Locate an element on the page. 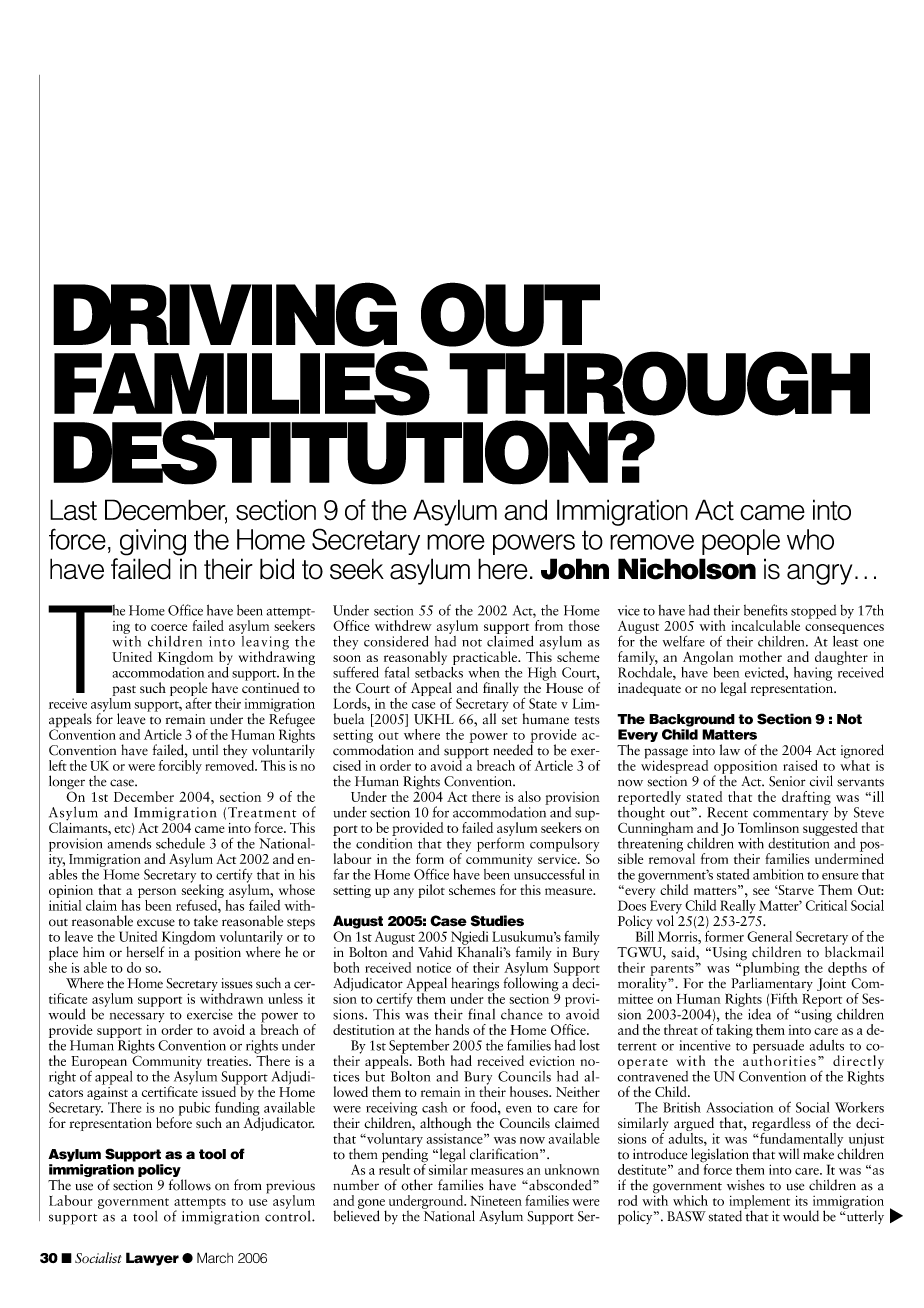 The width and height of the page is (924, 1308). Nicholson is located at coordinates (687, 569).
